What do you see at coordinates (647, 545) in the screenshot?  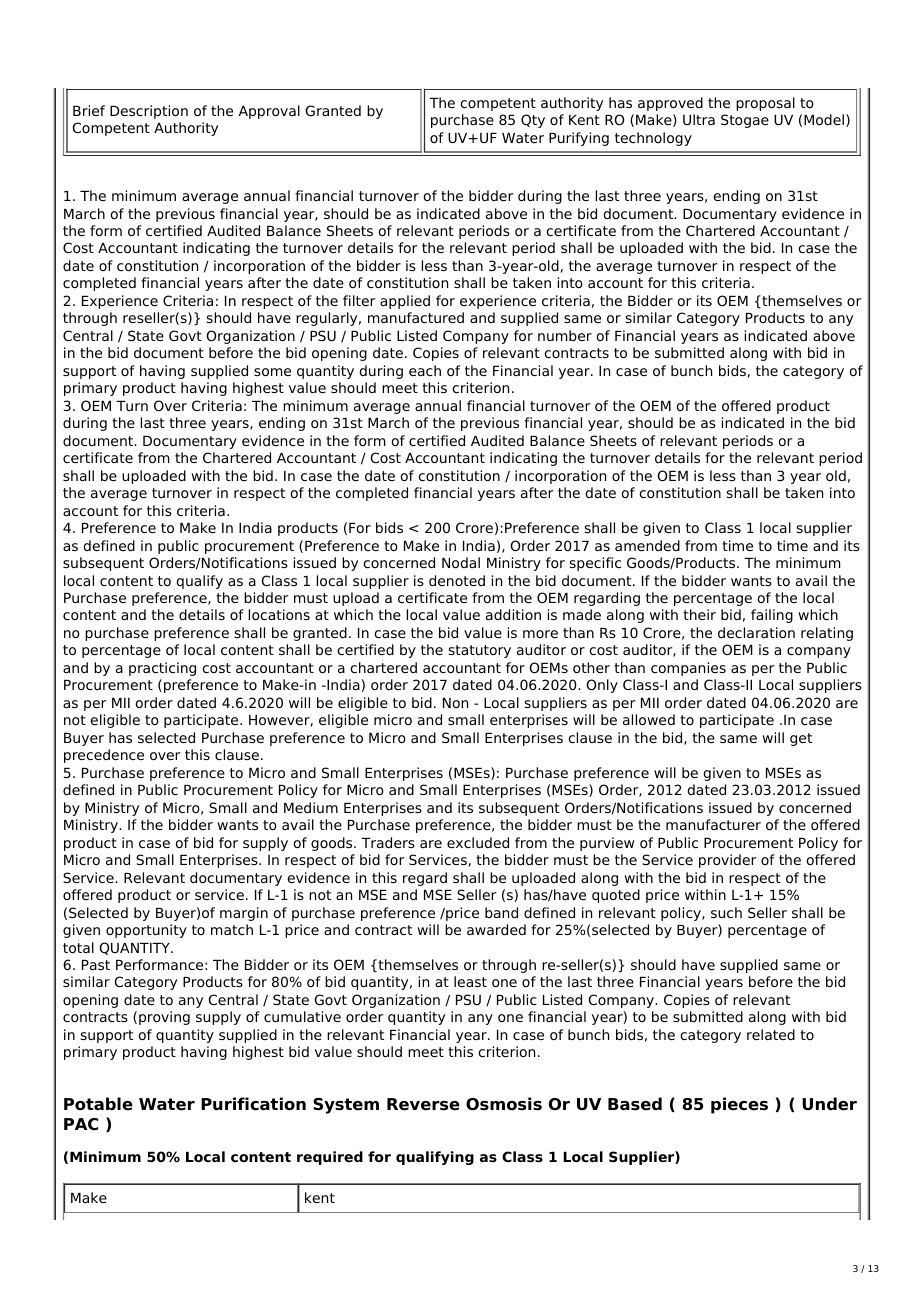 I see `amended` at bounding box center [647, 545].
